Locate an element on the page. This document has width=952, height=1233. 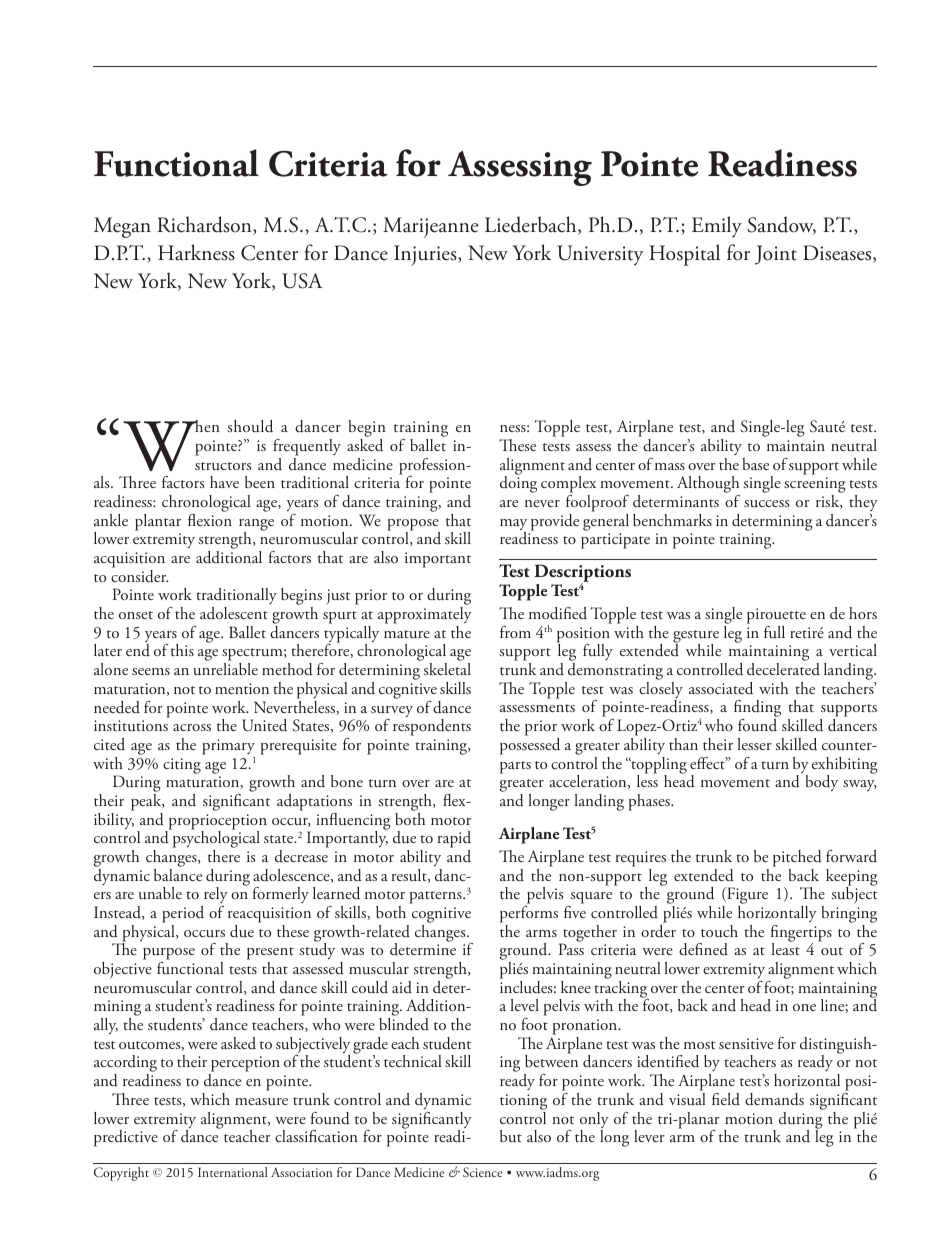
Richardson is located at coordinates (205, 225).
